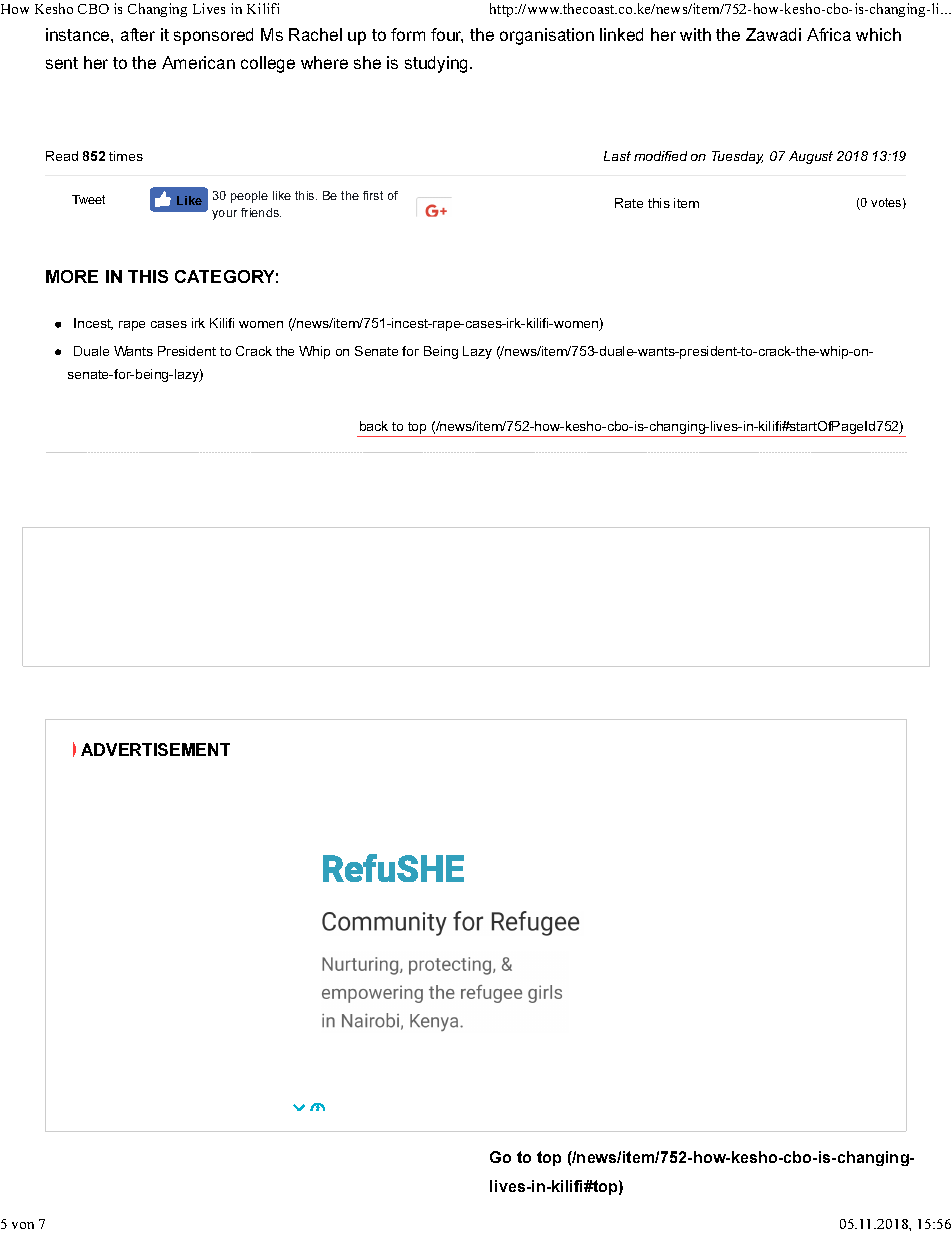 Image resolution: width=952 pixels, height=1233 pixels. I want to click on von, so click(23, 1225).
